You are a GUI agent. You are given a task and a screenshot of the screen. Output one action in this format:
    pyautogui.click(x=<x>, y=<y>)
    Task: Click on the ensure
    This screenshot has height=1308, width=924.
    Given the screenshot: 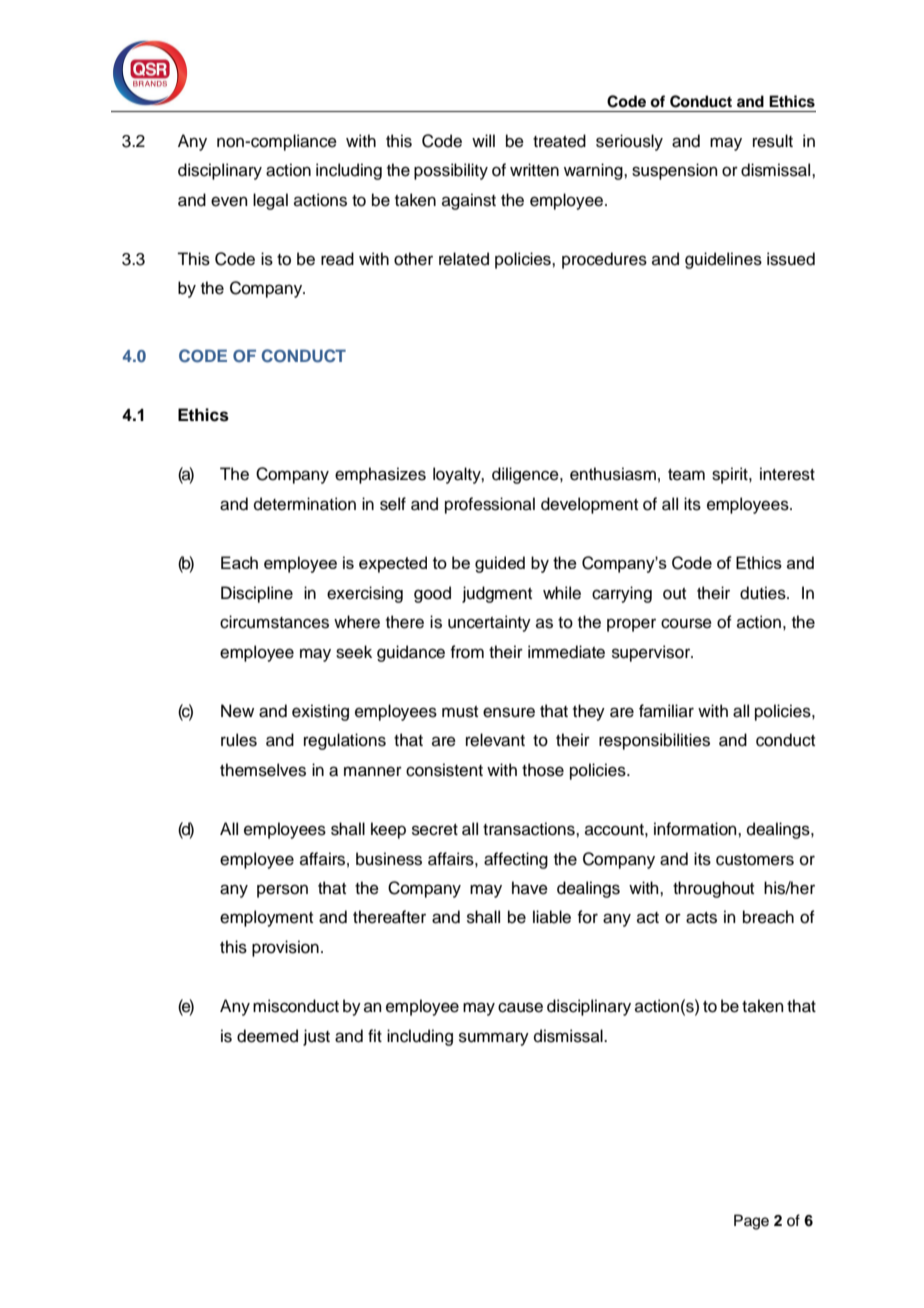 What is the action you would take?
    pyautogui.click(x=509, y=712)
